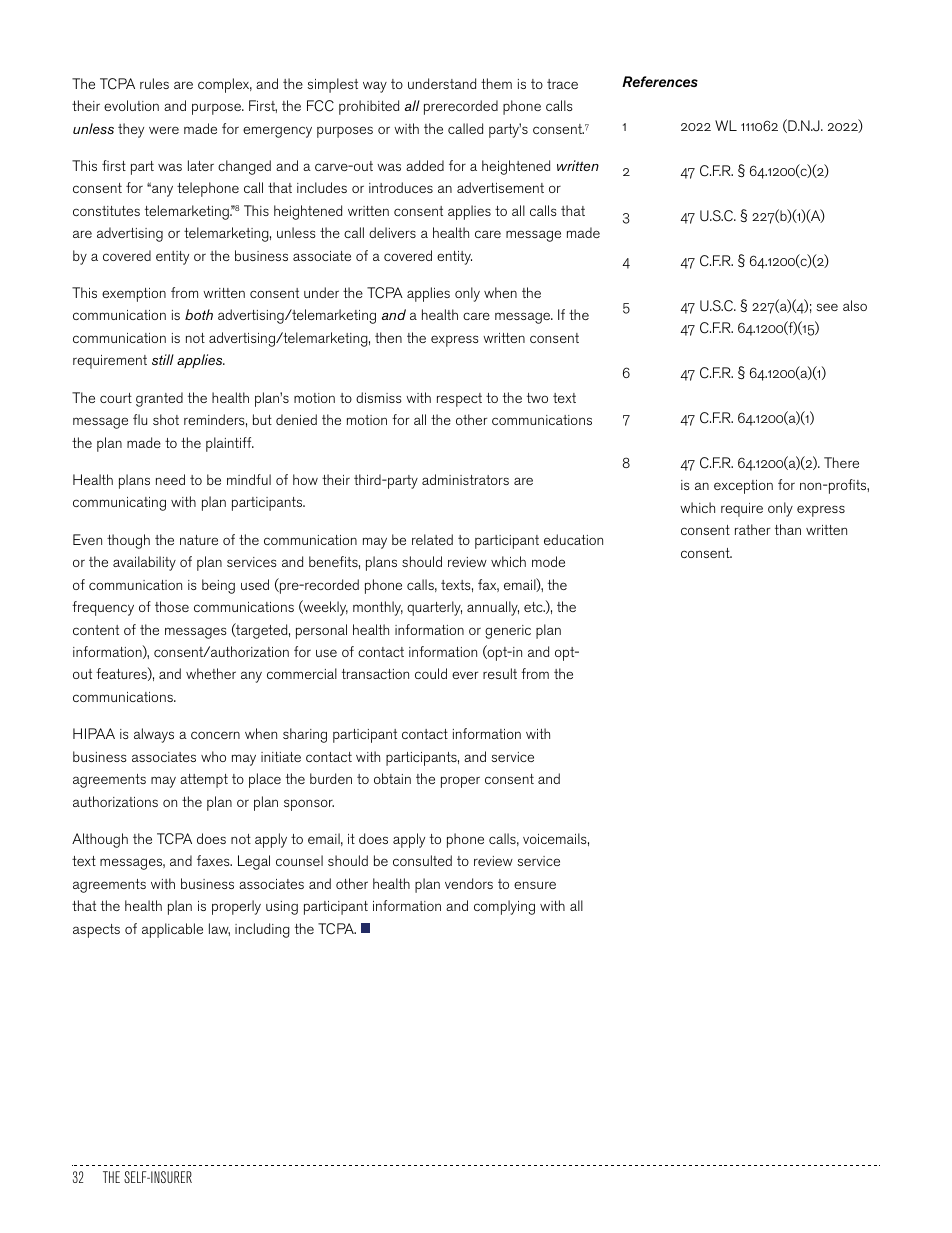  What do you see at coordinates (496, 83) in the image?
I see `them` at bounding box center [496, 83].
